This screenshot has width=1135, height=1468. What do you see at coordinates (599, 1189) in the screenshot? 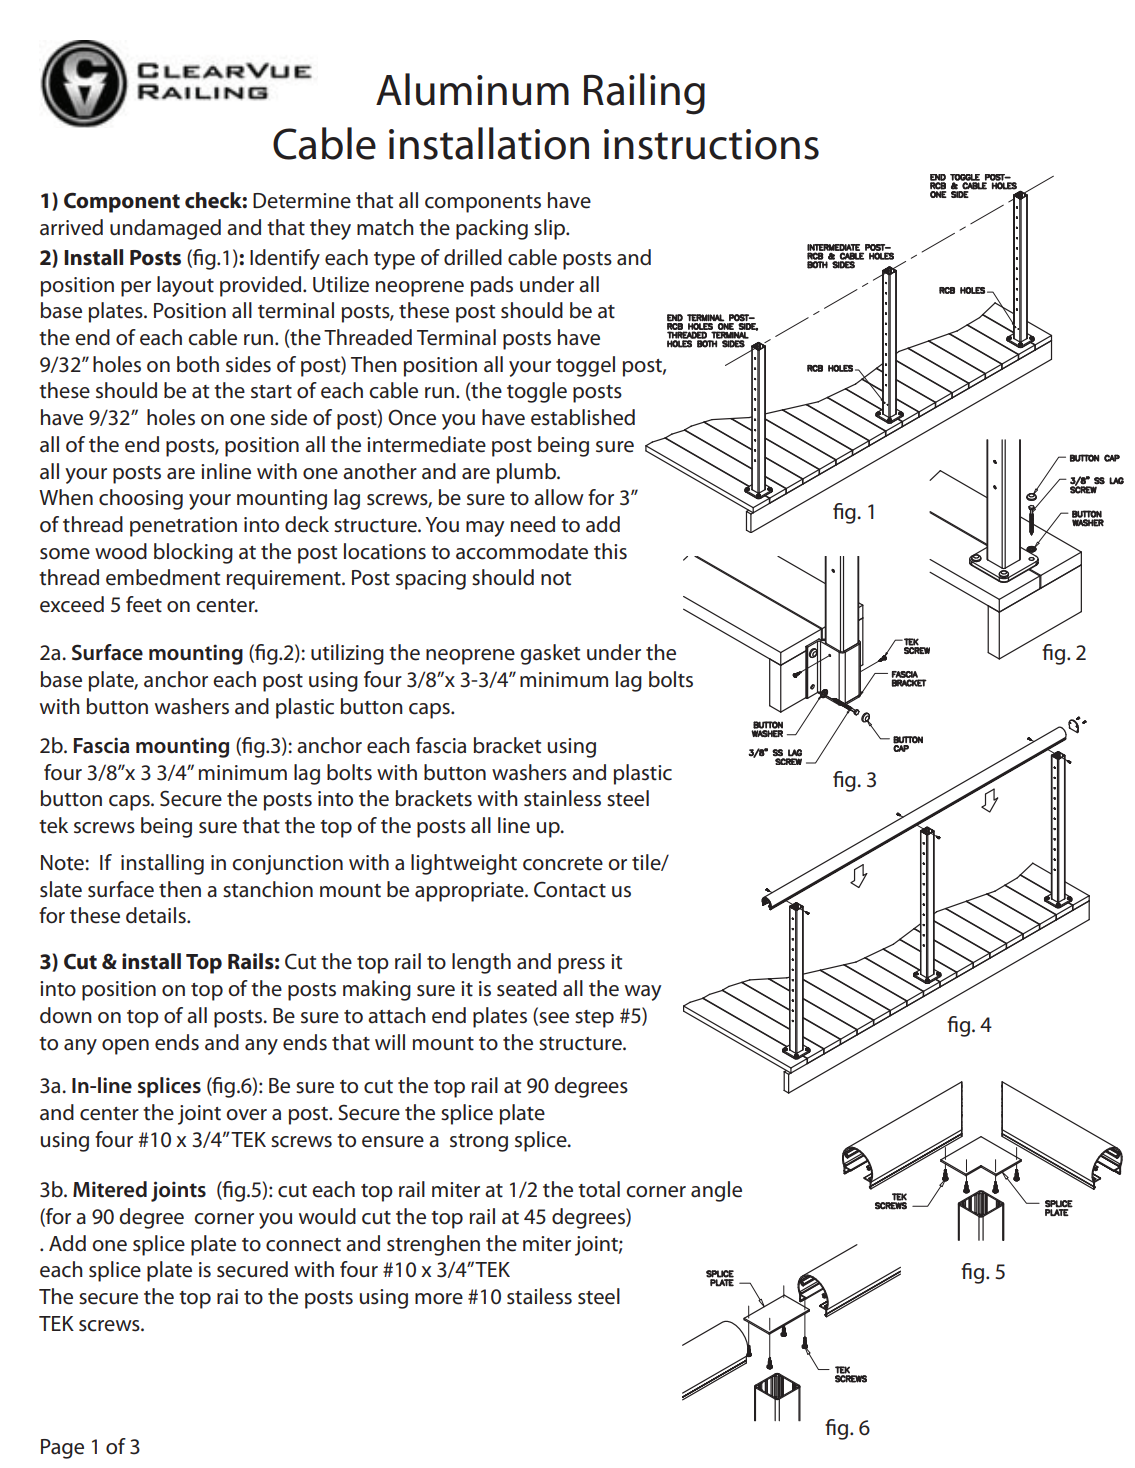
I see `total` at bounding box center [599, 1189].
